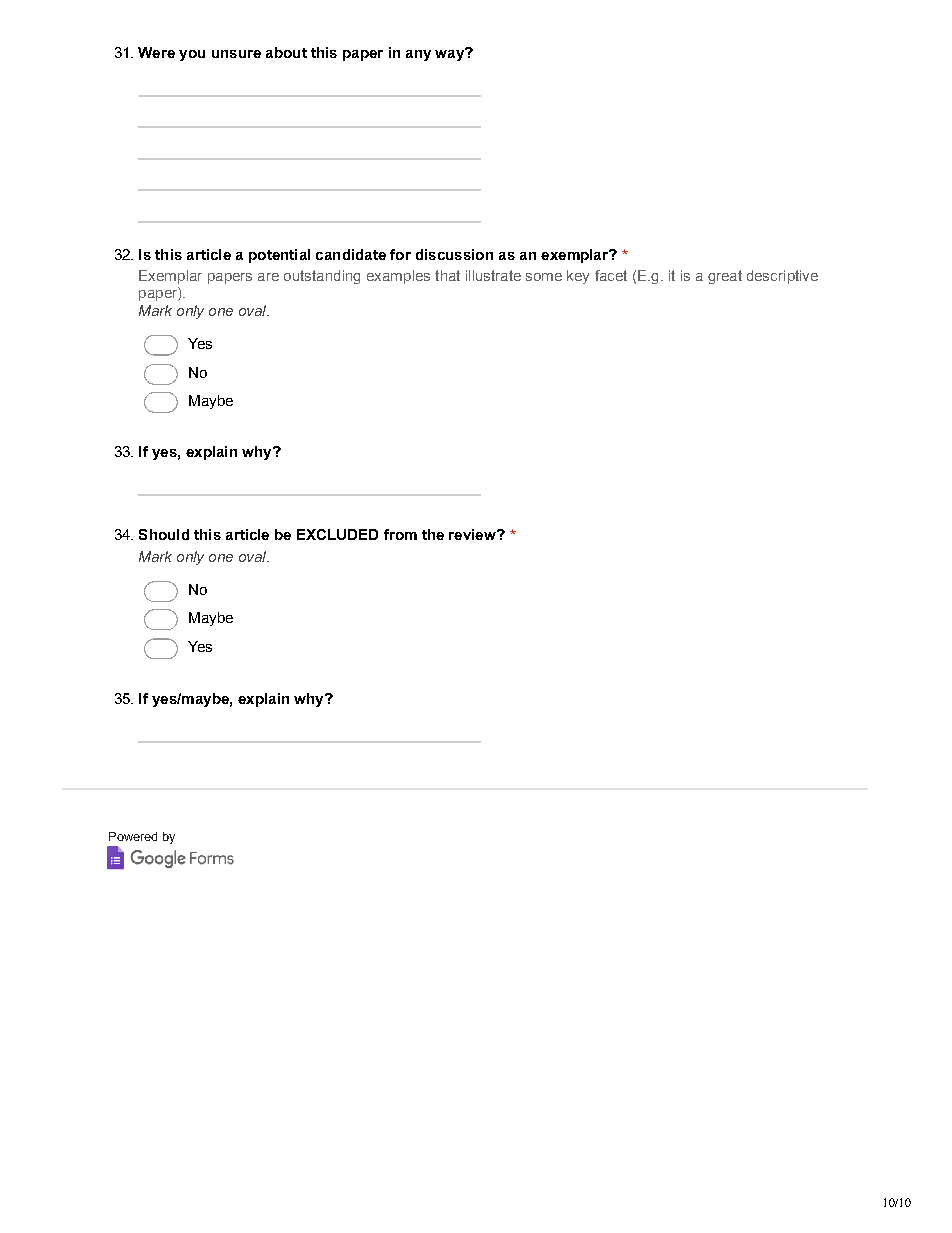 Image resolution: width=952 pixels, height=1233 pixels. Describe the element at coordinates (164, 534) in the screenshot. I see `Should` at that location.
